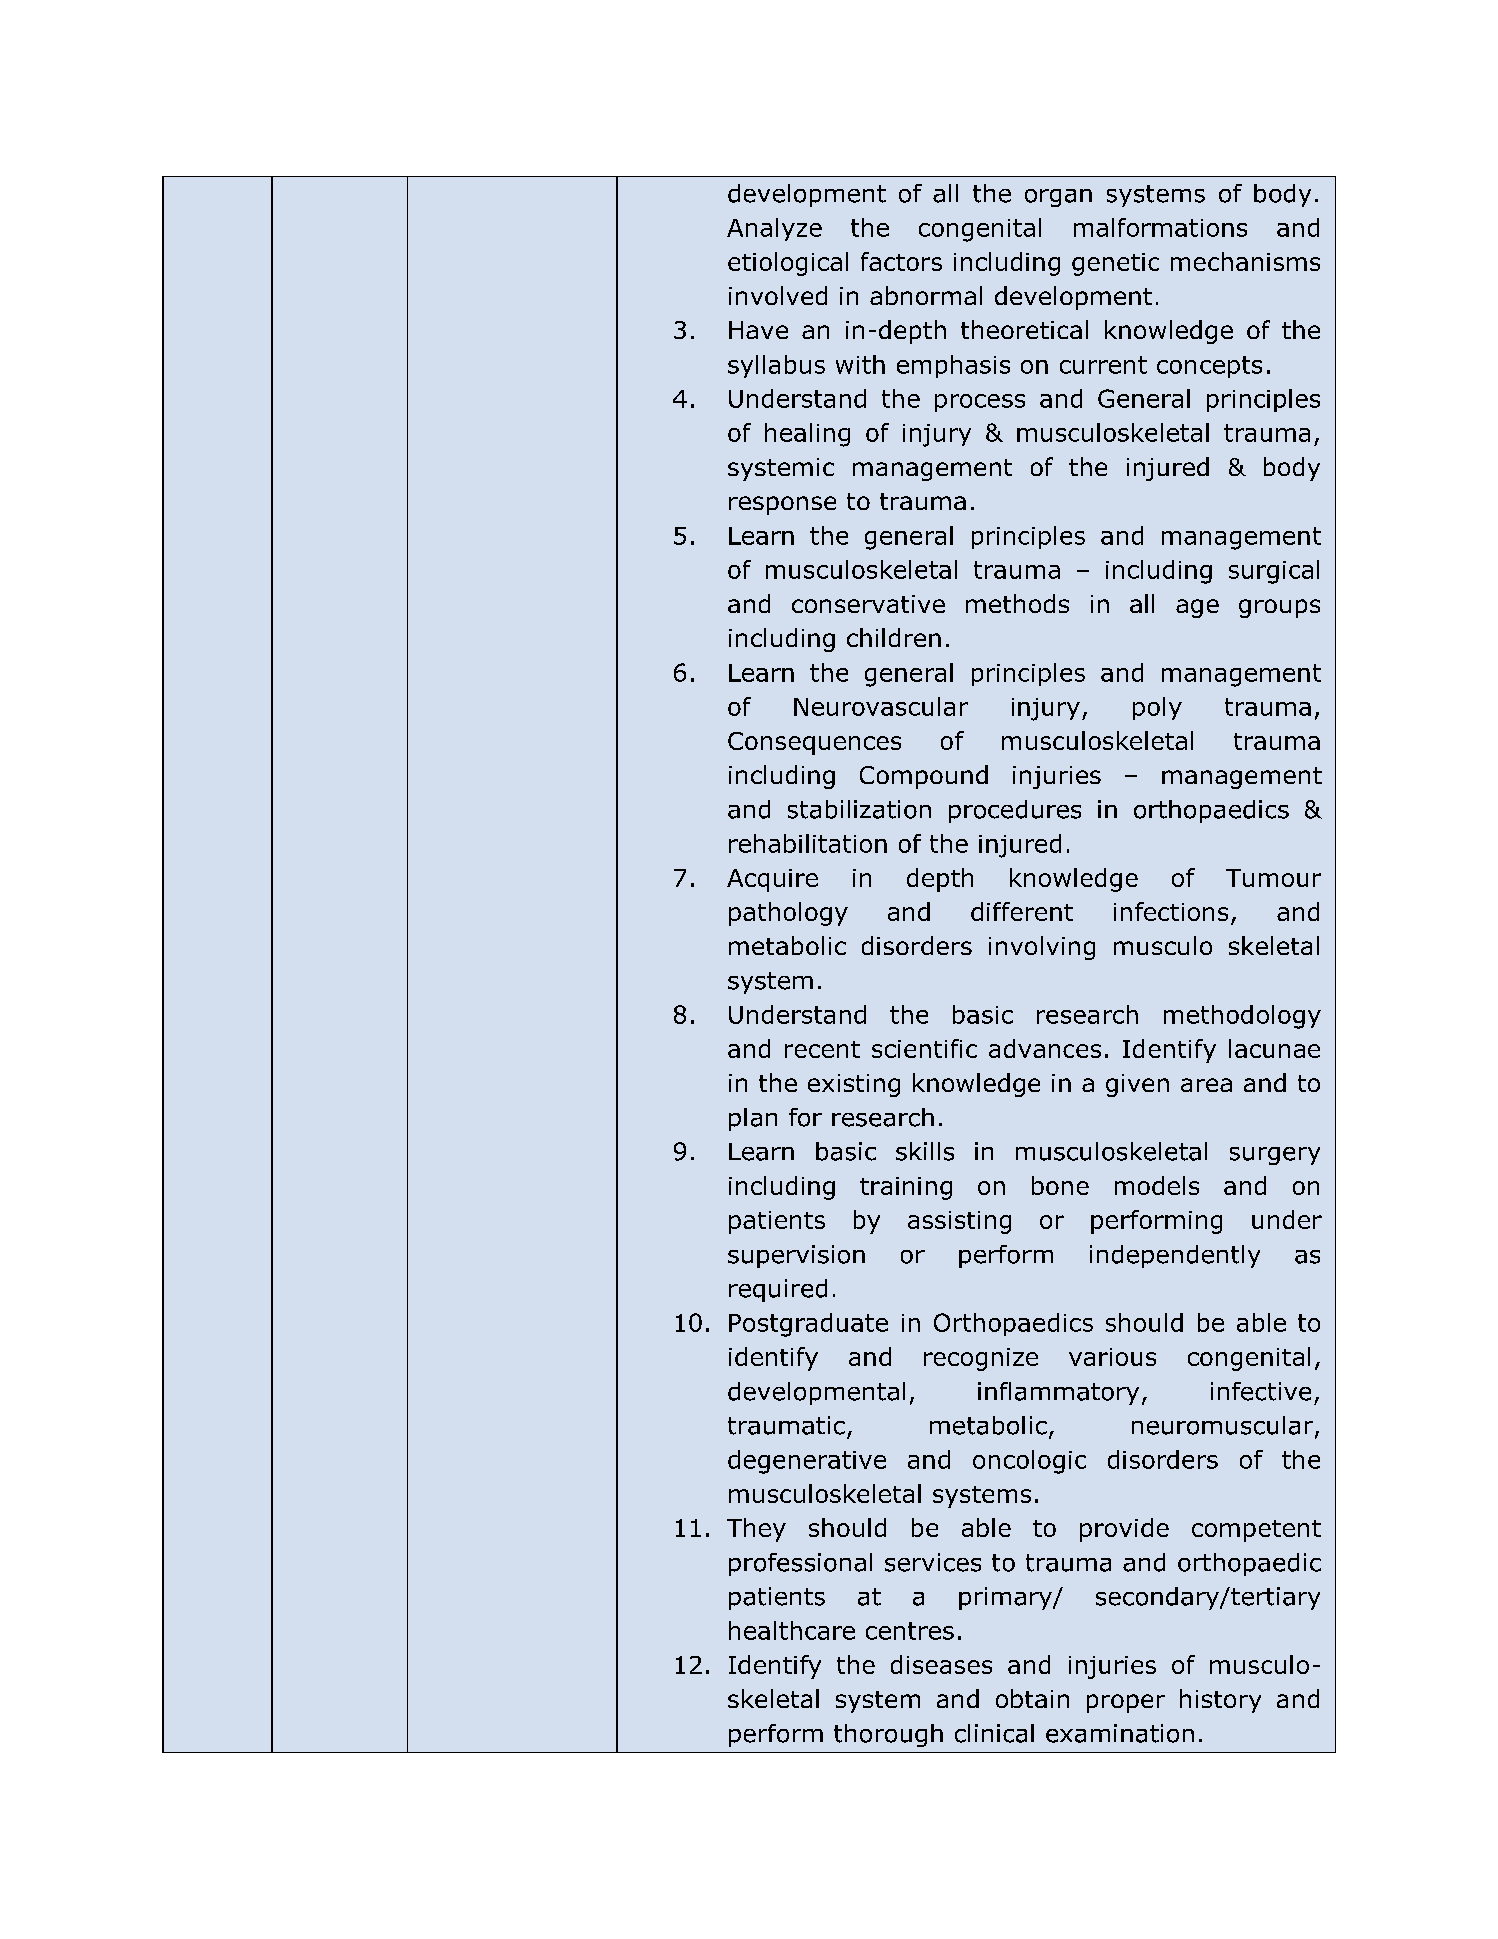 This page has width=1498, height=1939. What do you see at coordinates (1261, 1391) in the page?
I see `infective` at bounding box center [1261, 1391].
